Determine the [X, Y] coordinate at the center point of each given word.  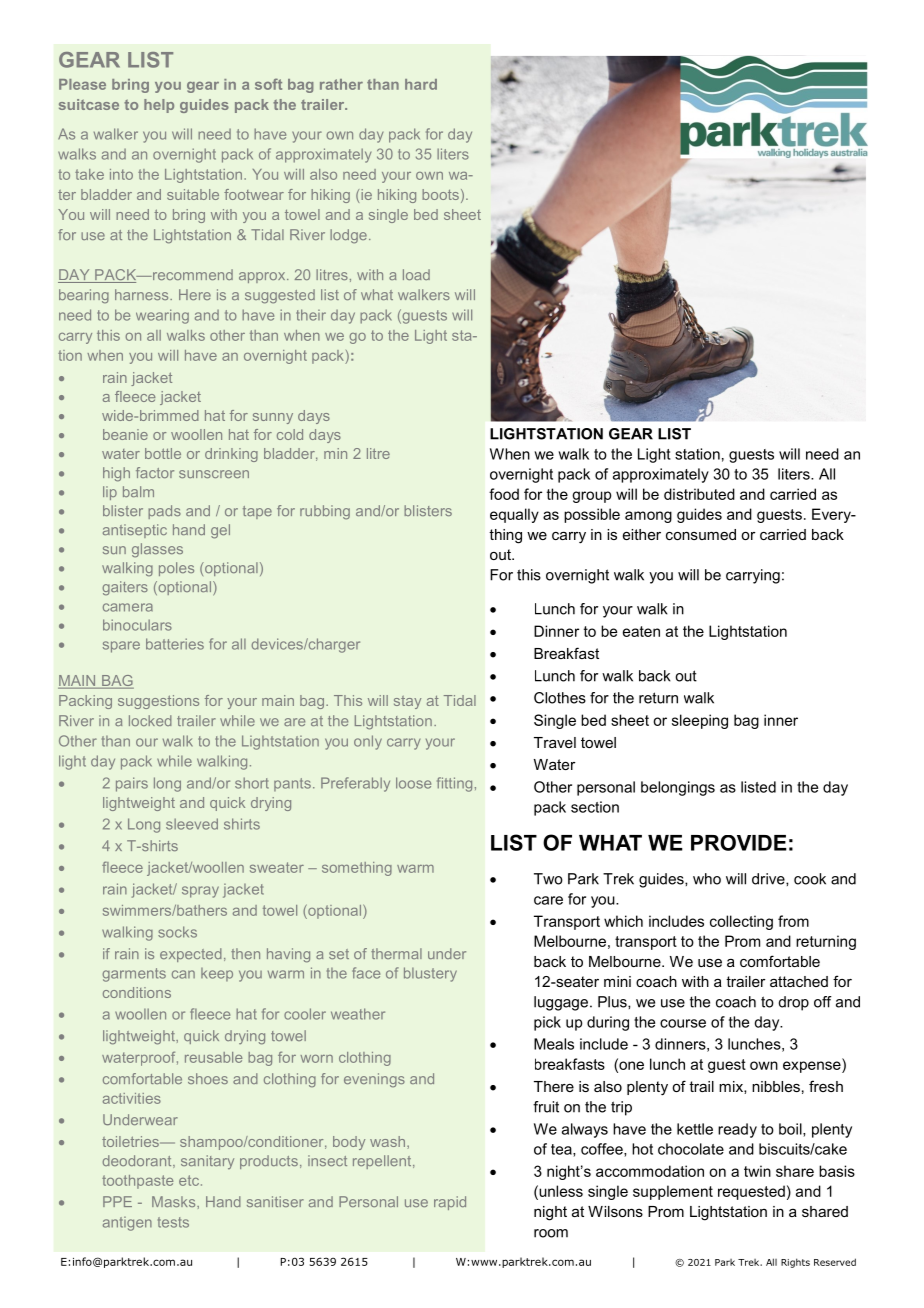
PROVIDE [739, 843]
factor [155, 472]
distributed [699, 494]
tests [173, 1222]
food [504, 494]
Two [548, 879]
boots [440, 194]
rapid [450, 1203]
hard [421, 84]
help [159, 106]
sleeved [192, 824]
